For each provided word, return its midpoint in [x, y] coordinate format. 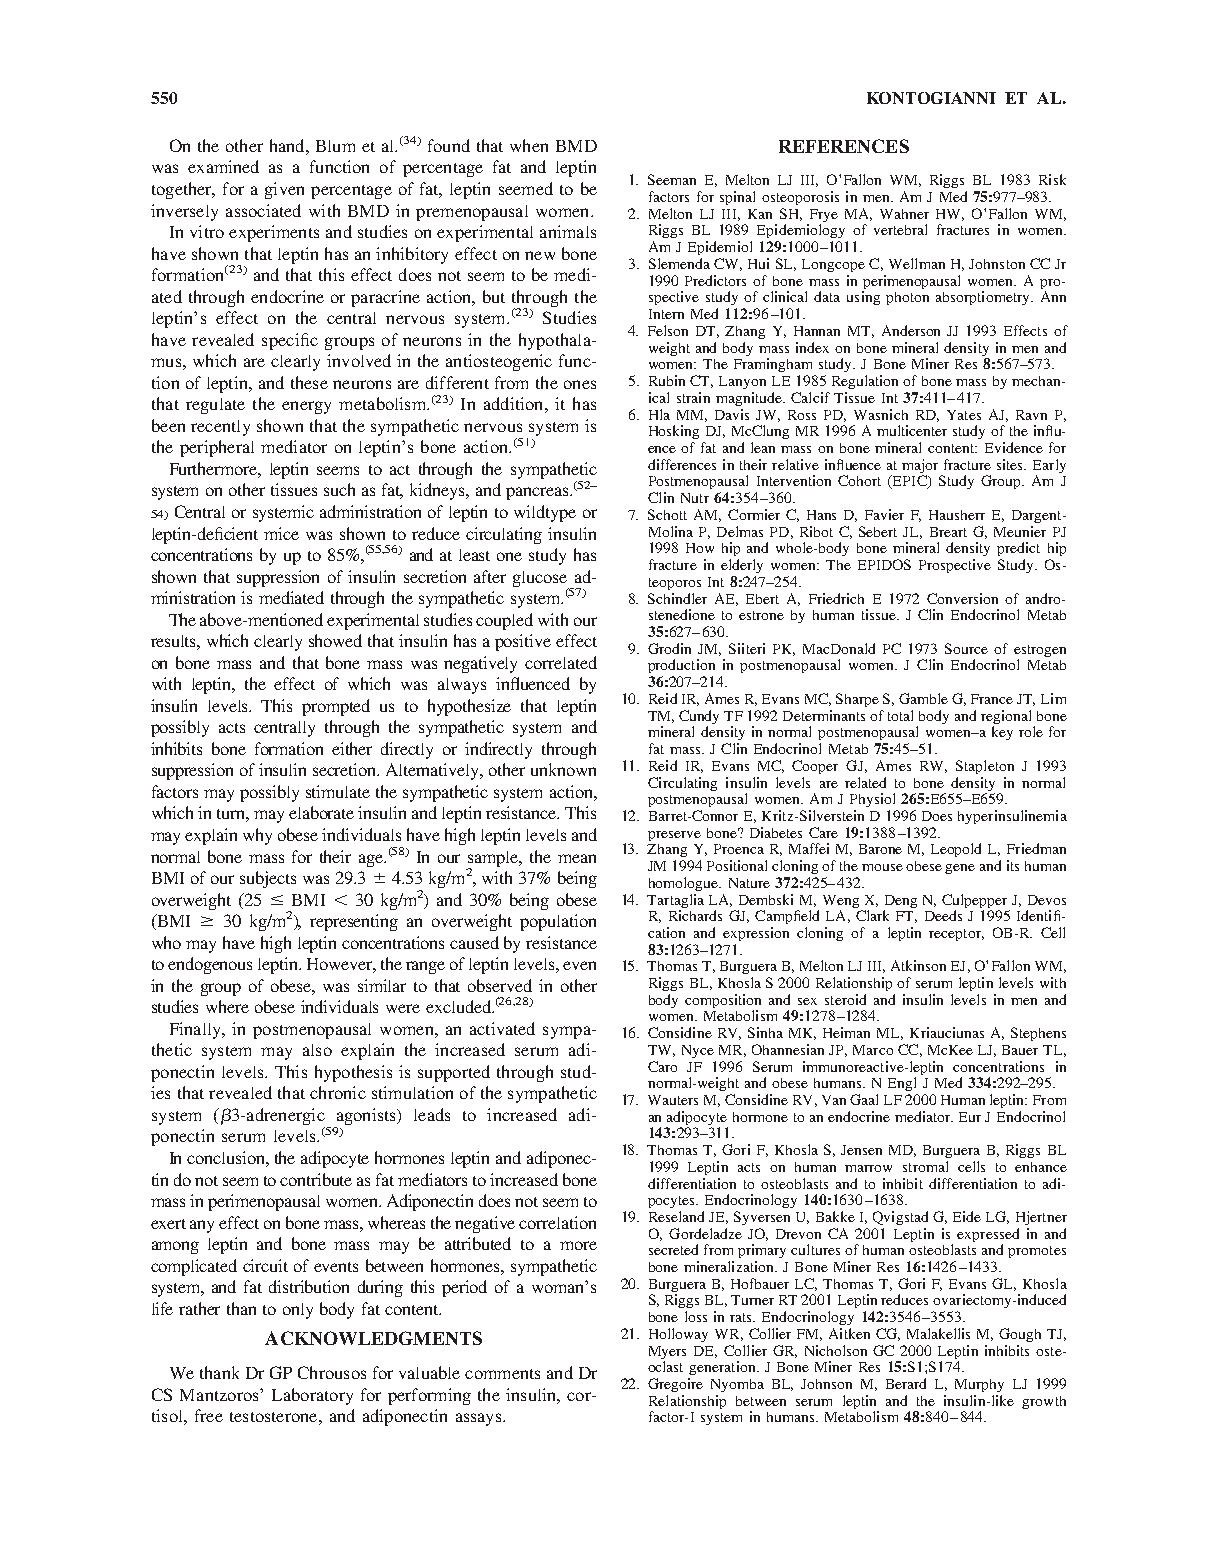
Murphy [979, 1385]
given [284, 190]
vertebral [900, 229]
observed [500, 985]
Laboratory [312, 1396]
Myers [667, 1352]
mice [281, 533]
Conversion [962, 598]
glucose [541, 580]
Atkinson [918, 965]
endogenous [210, 965]
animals [568, 231]
